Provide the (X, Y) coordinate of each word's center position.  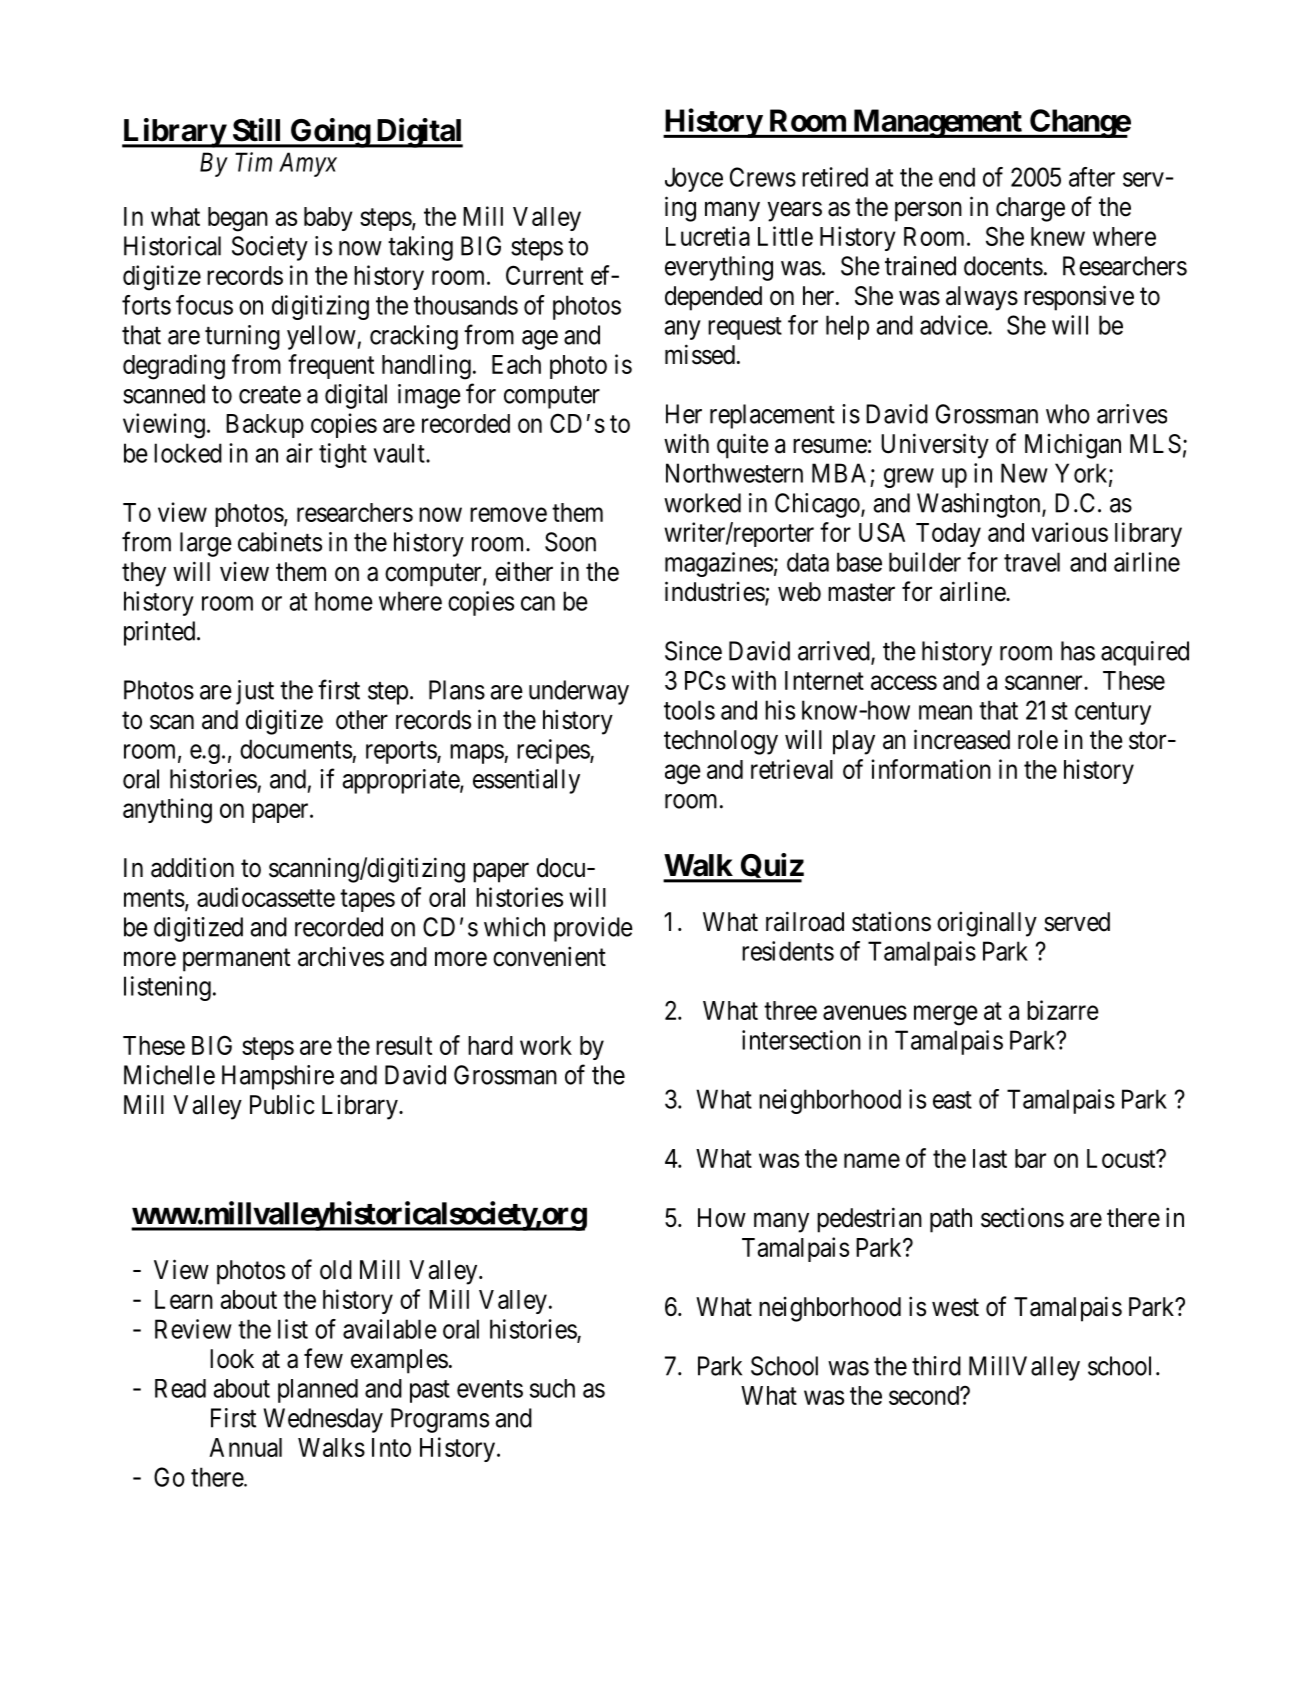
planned (318, 1391)
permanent (236, 960)
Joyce (694, 179)
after (1092, 177)
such (552, 1388)
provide (593, 929)
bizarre (1063, 1010)
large (206, 544)
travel (1032, 562)
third (936, 1366)
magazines (719, 564)
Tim (253, 162)
